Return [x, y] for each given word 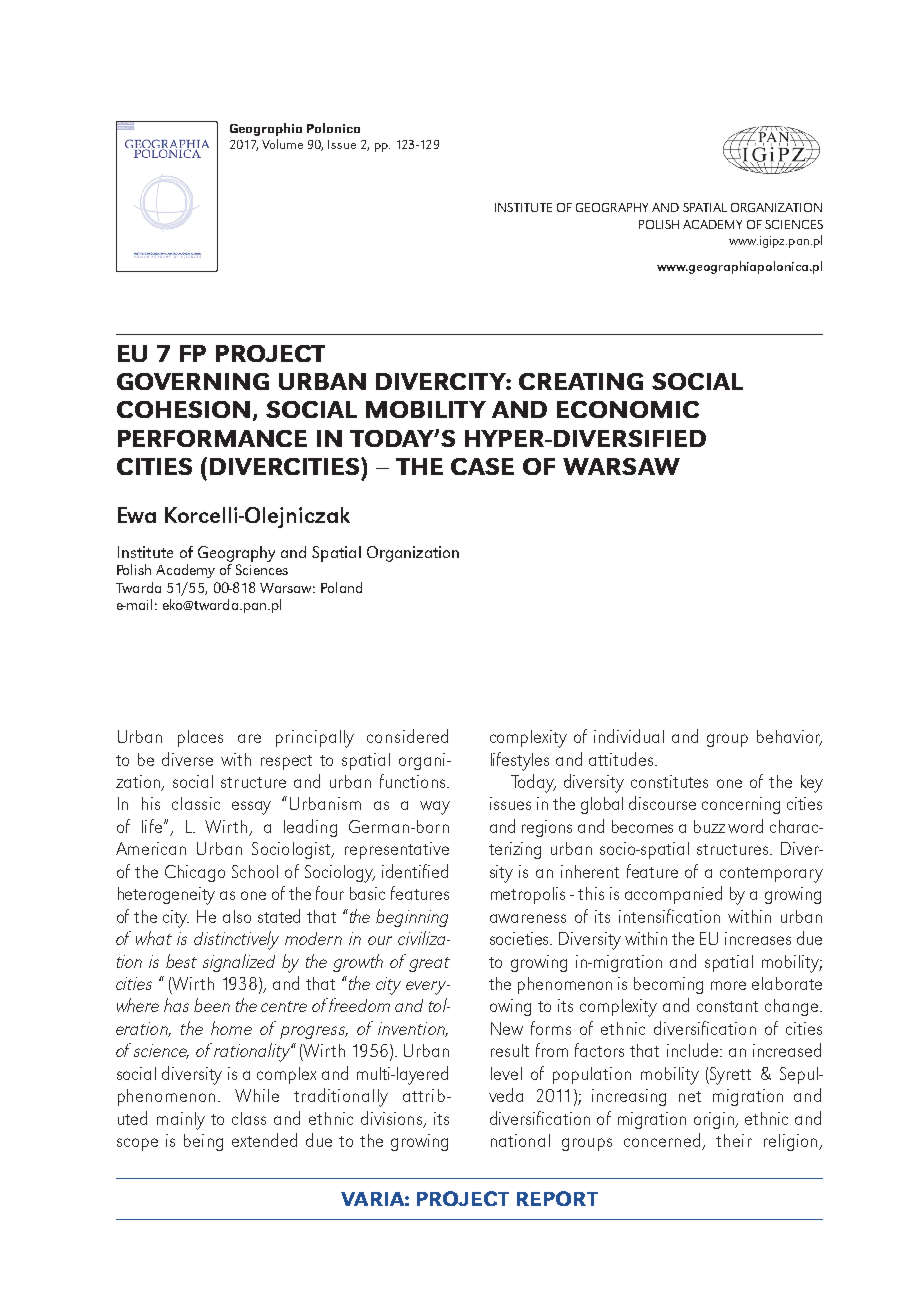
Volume [282, 144]
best [181, 961]
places [200, 738]
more [728, 985]
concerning [741, 805]
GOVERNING [193, 381]
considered [407, 736]
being [203, 1142]
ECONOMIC [628, 409]
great [429, 964]
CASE [482, 466]
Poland [341, 587]
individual [629, 736]
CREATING [581, 381]
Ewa [137, 515]
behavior [789, 738]
